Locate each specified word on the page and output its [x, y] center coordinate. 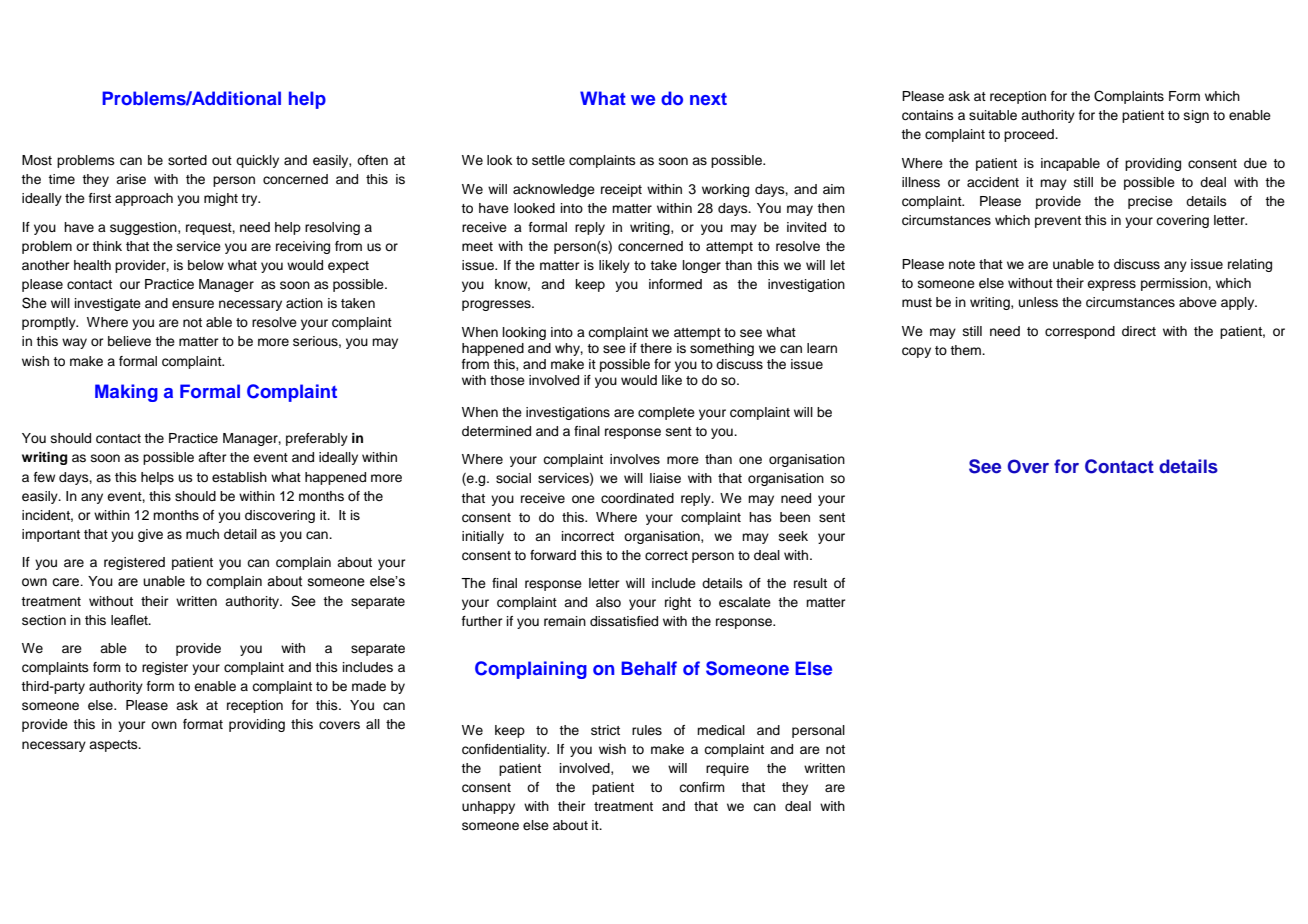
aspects [114, 746]
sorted [187, 160]
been [795, 517]
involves [635, 459]
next [708, 99]
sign [1196, 116]
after [212, 457]
